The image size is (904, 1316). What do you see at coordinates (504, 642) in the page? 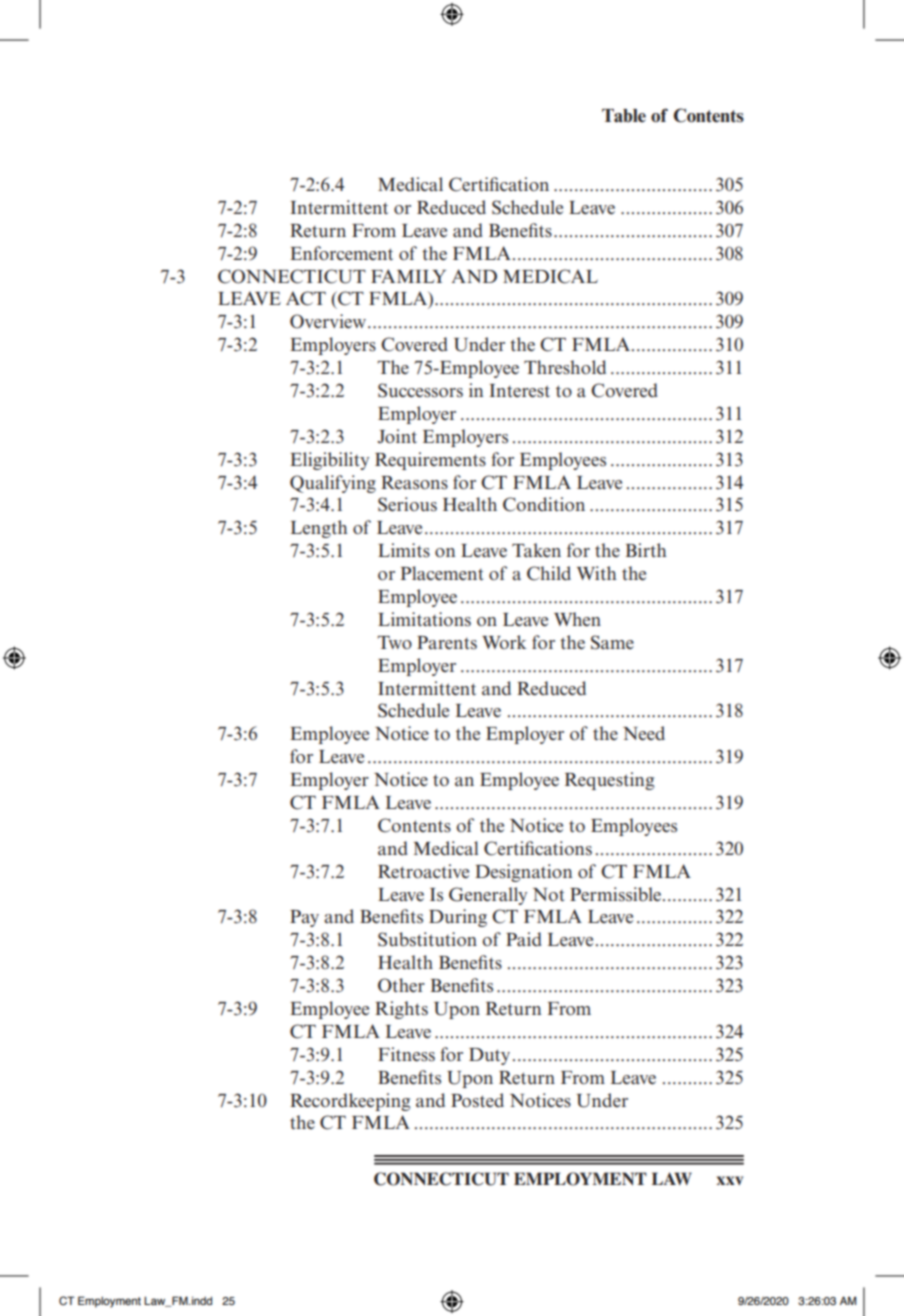
I see `Work` at bounding box center [504, 642].
